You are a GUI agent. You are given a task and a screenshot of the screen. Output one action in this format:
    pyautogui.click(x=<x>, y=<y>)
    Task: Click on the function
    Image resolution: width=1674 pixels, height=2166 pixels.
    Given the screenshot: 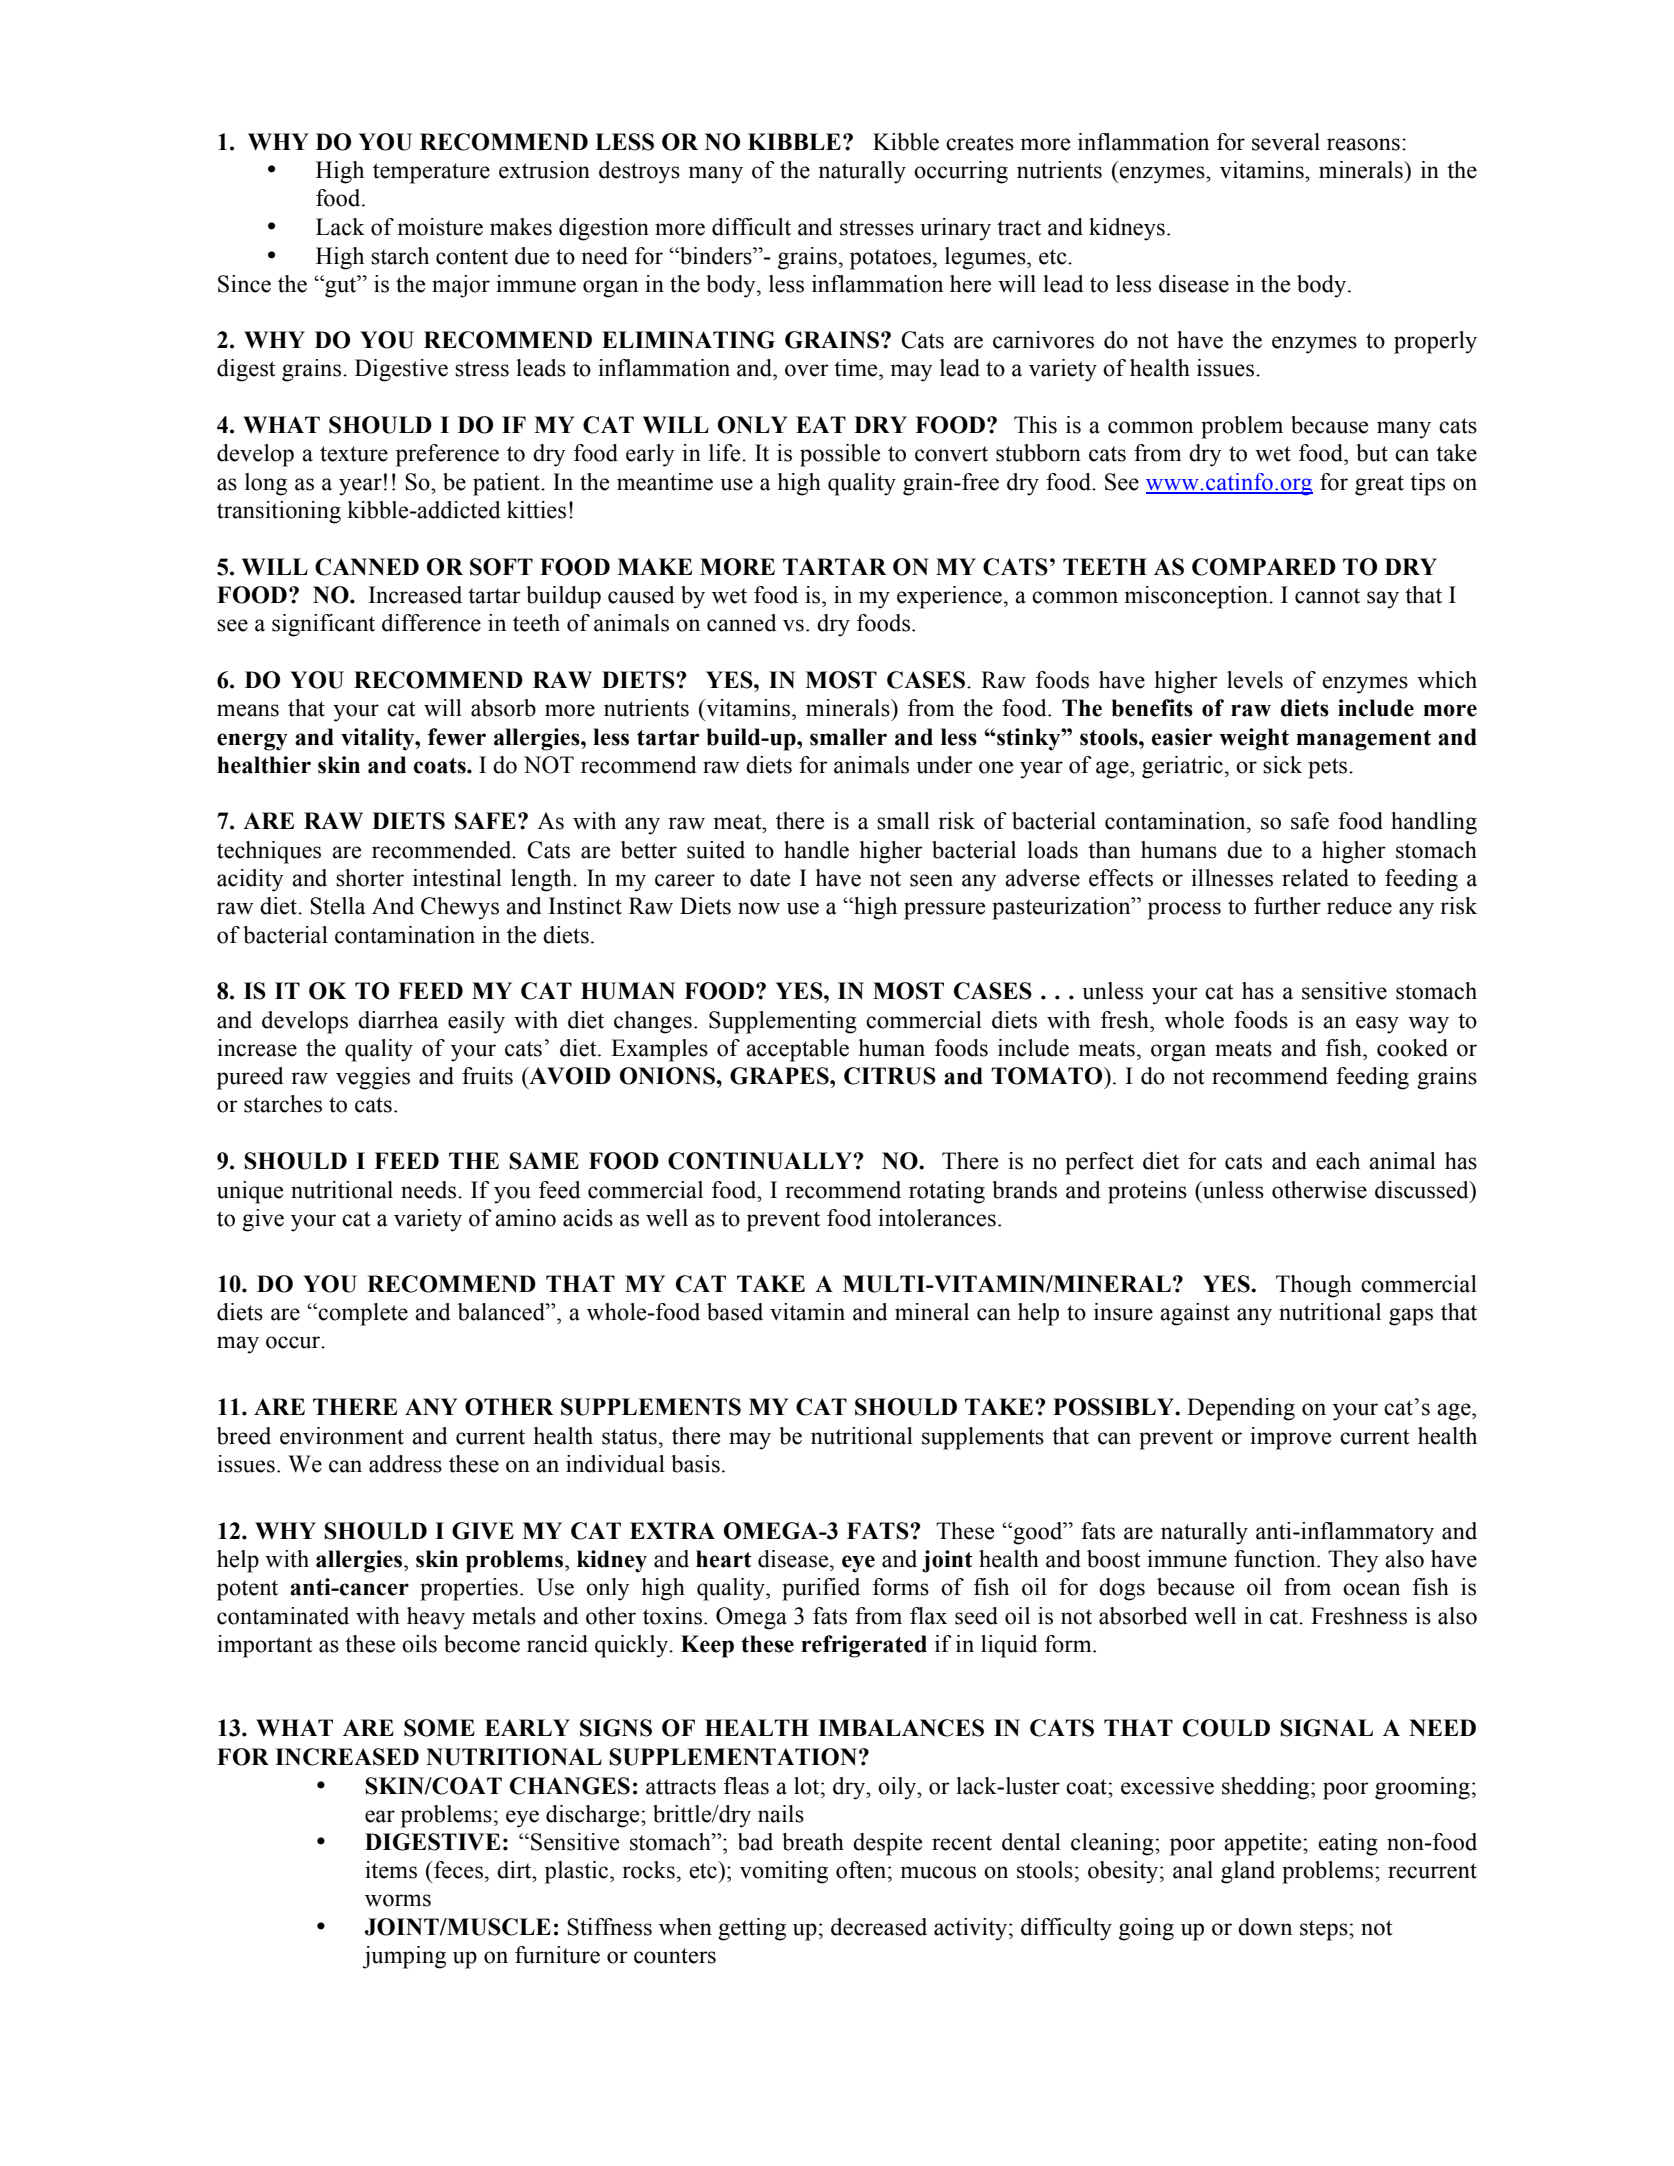 What is the action you would take?
    pyautogui.click(x=1276, y=1559)
